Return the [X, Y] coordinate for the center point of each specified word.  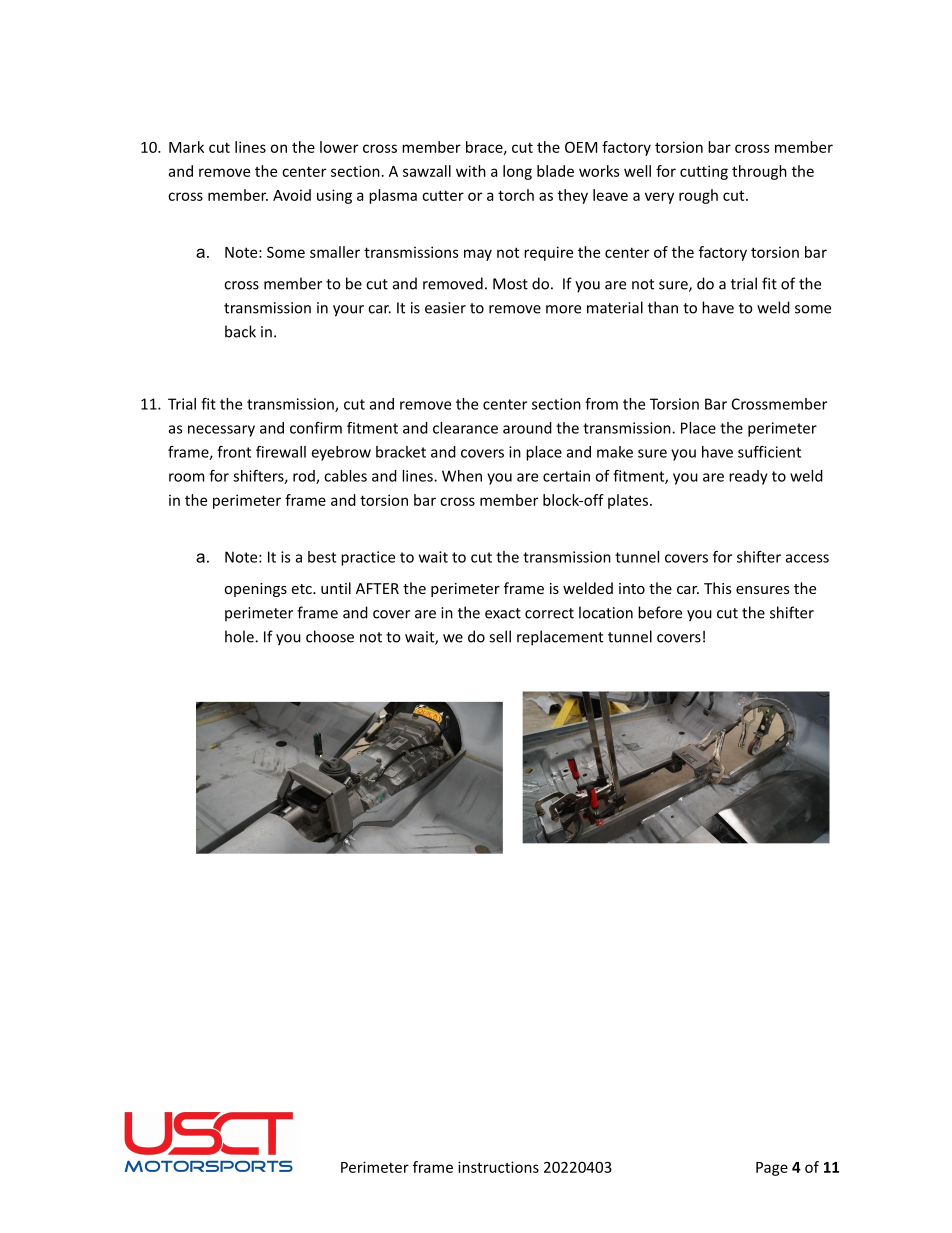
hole [240, 636]
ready [748, 477]
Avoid [292, 195]
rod [305, 477]
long [517, 172]
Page [772, 1169]
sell [500, 636]
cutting [704, 172]
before [660, 612]
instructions [498, 1167]
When [462, 476]
